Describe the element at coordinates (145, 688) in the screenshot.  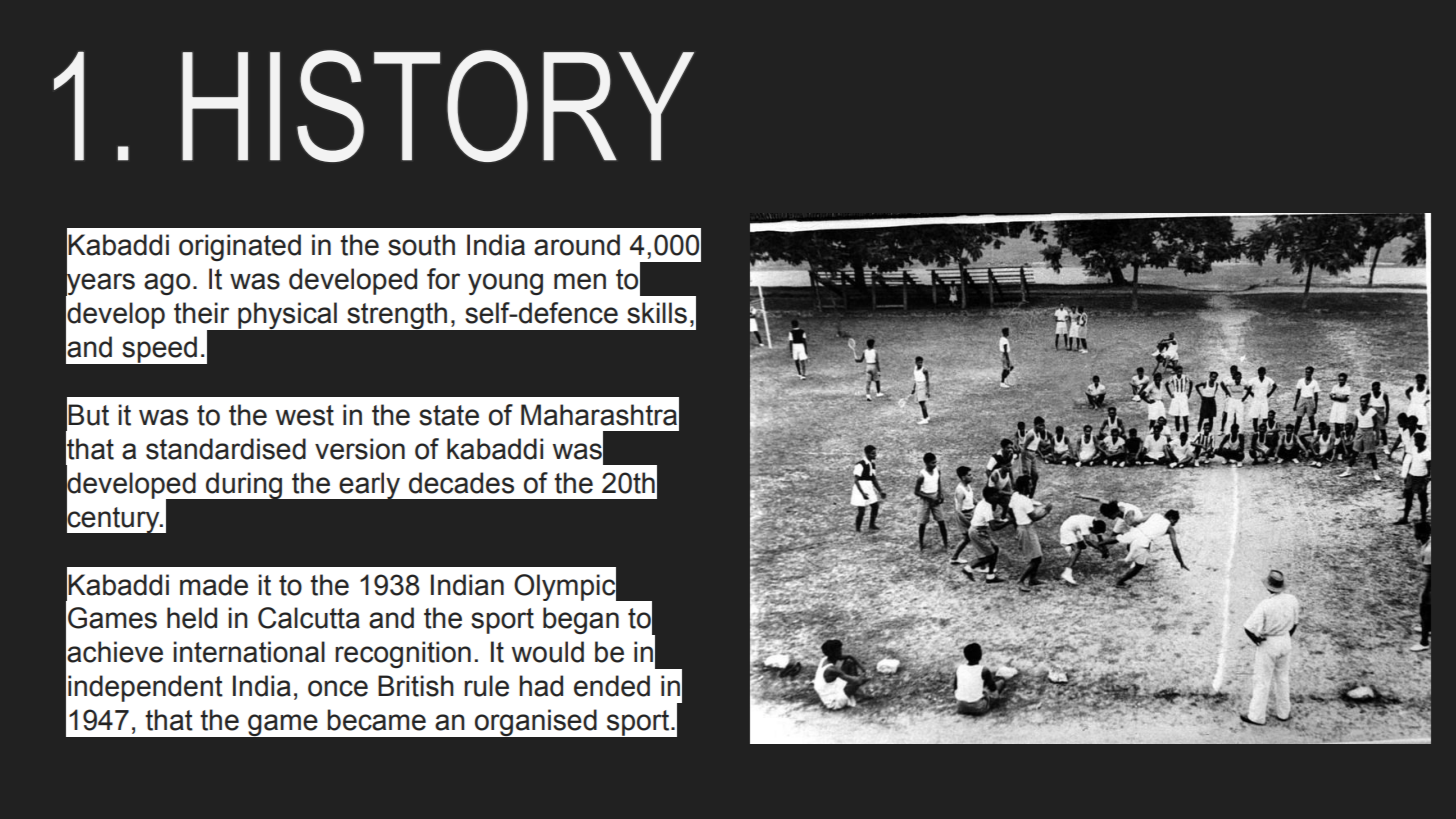
I see `independent` at that location.
